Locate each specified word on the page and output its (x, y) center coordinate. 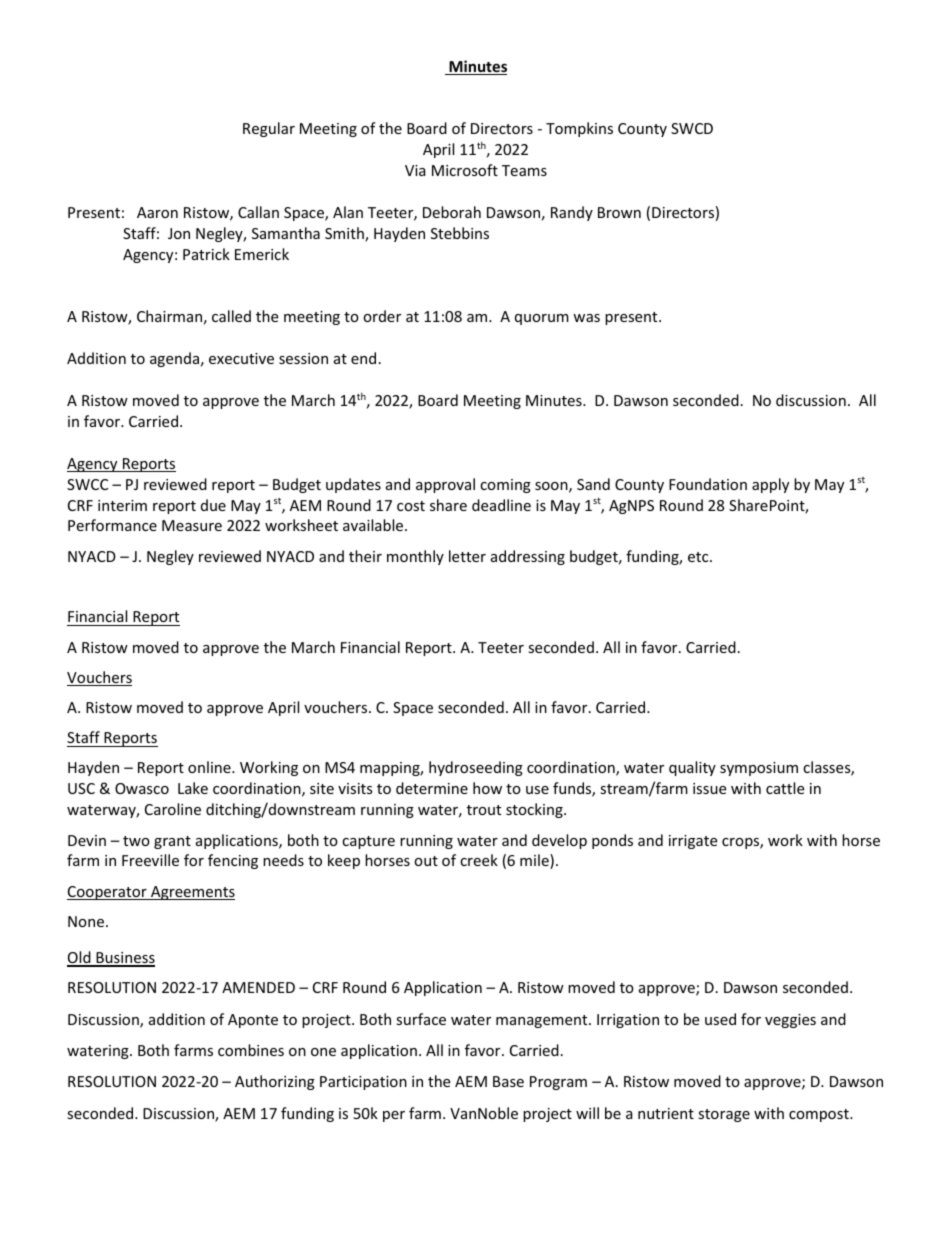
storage (724, 1115)
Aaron (157, 212)
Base (508, 1081)
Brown (619, 212)
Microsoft (465, 170)
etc (699, 557)
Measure (192, 525)
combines (251, 1050)
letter (467, 556)
